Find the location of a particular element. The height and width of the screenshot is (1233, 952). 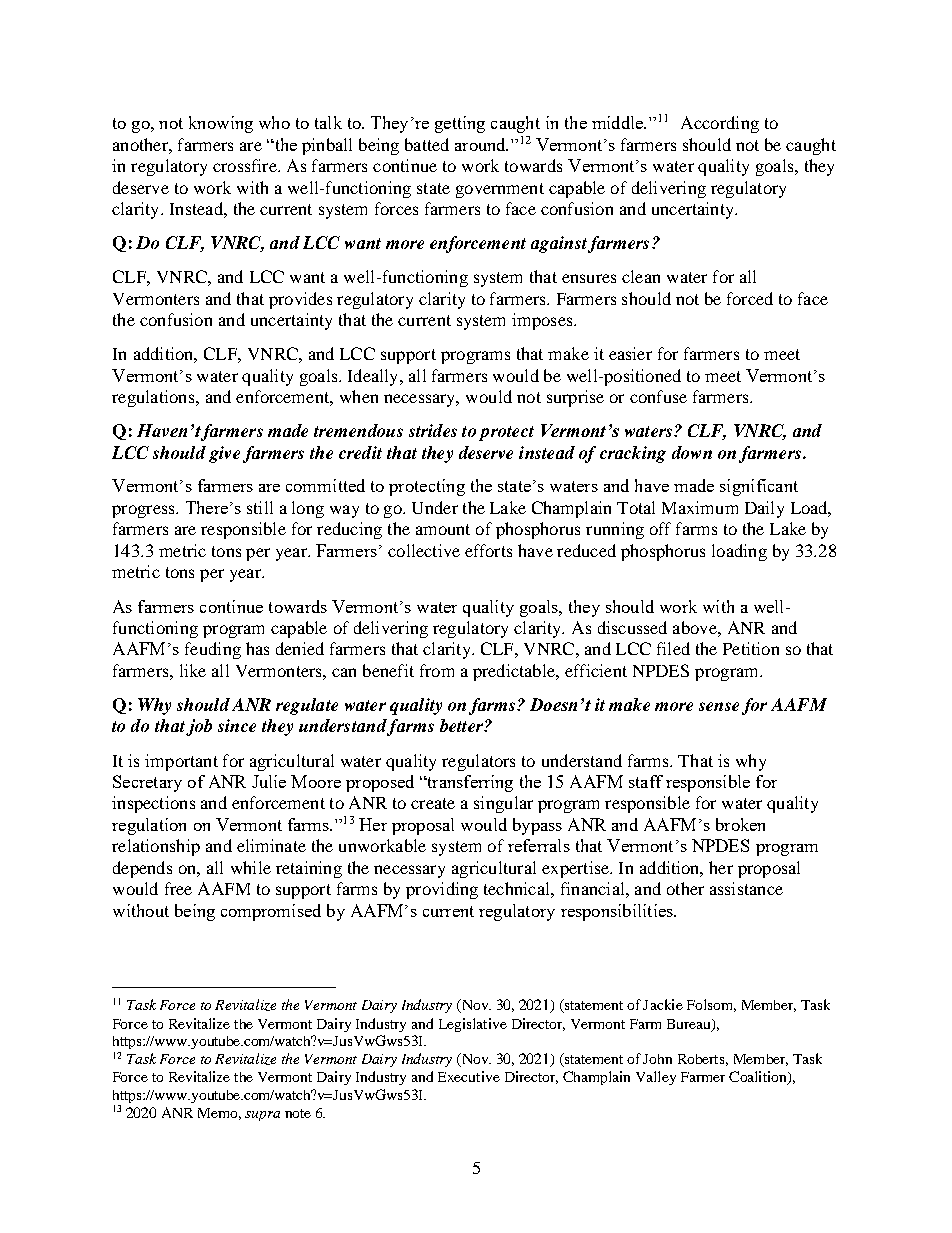

give is located at coordinates (224, 454).
